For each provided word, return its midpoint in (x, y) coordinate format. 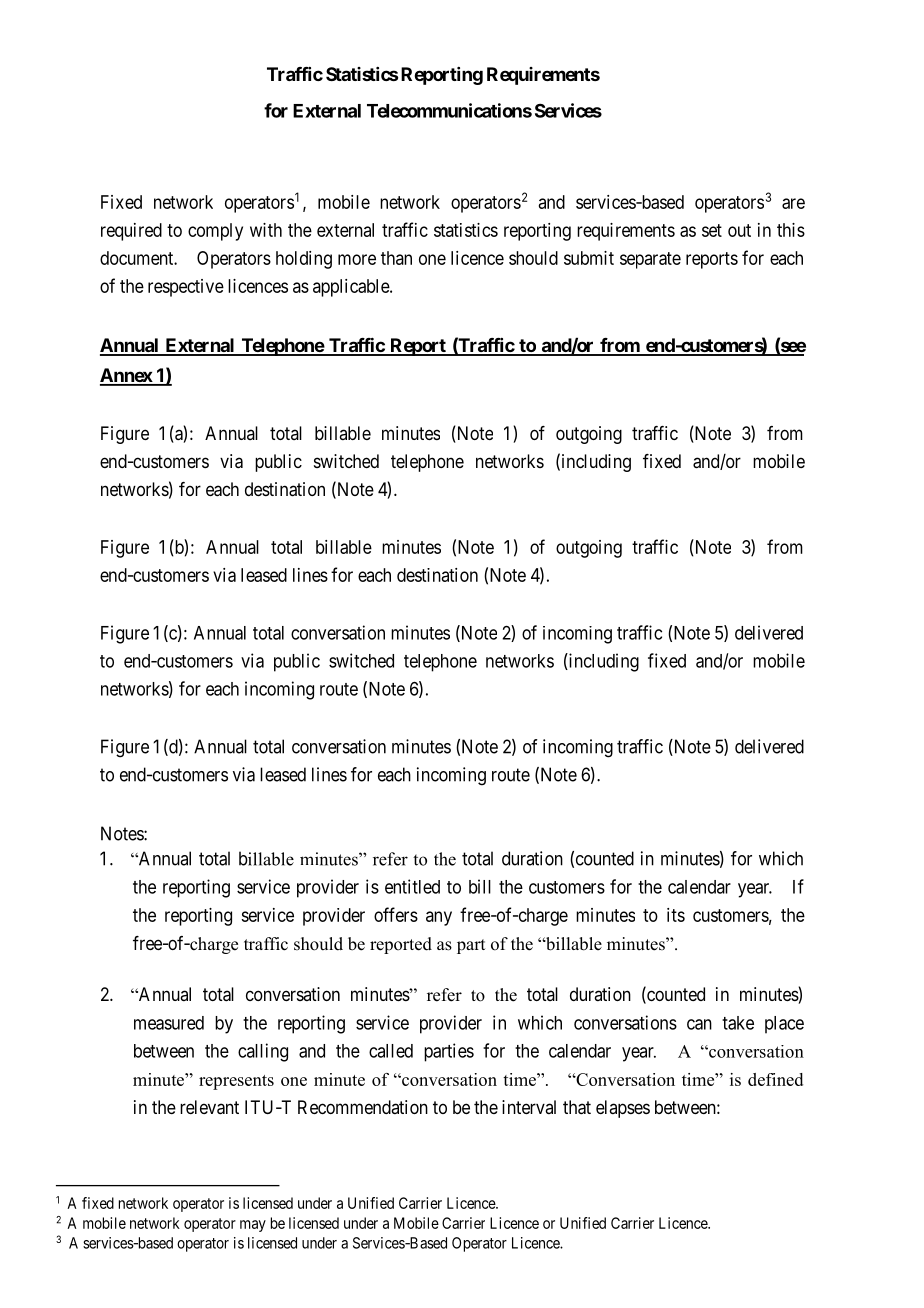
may (253, 1226)
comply (215, 232)
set (712, 230)
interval (529, 1107)
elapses (623, 1109)
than (396, 258)
